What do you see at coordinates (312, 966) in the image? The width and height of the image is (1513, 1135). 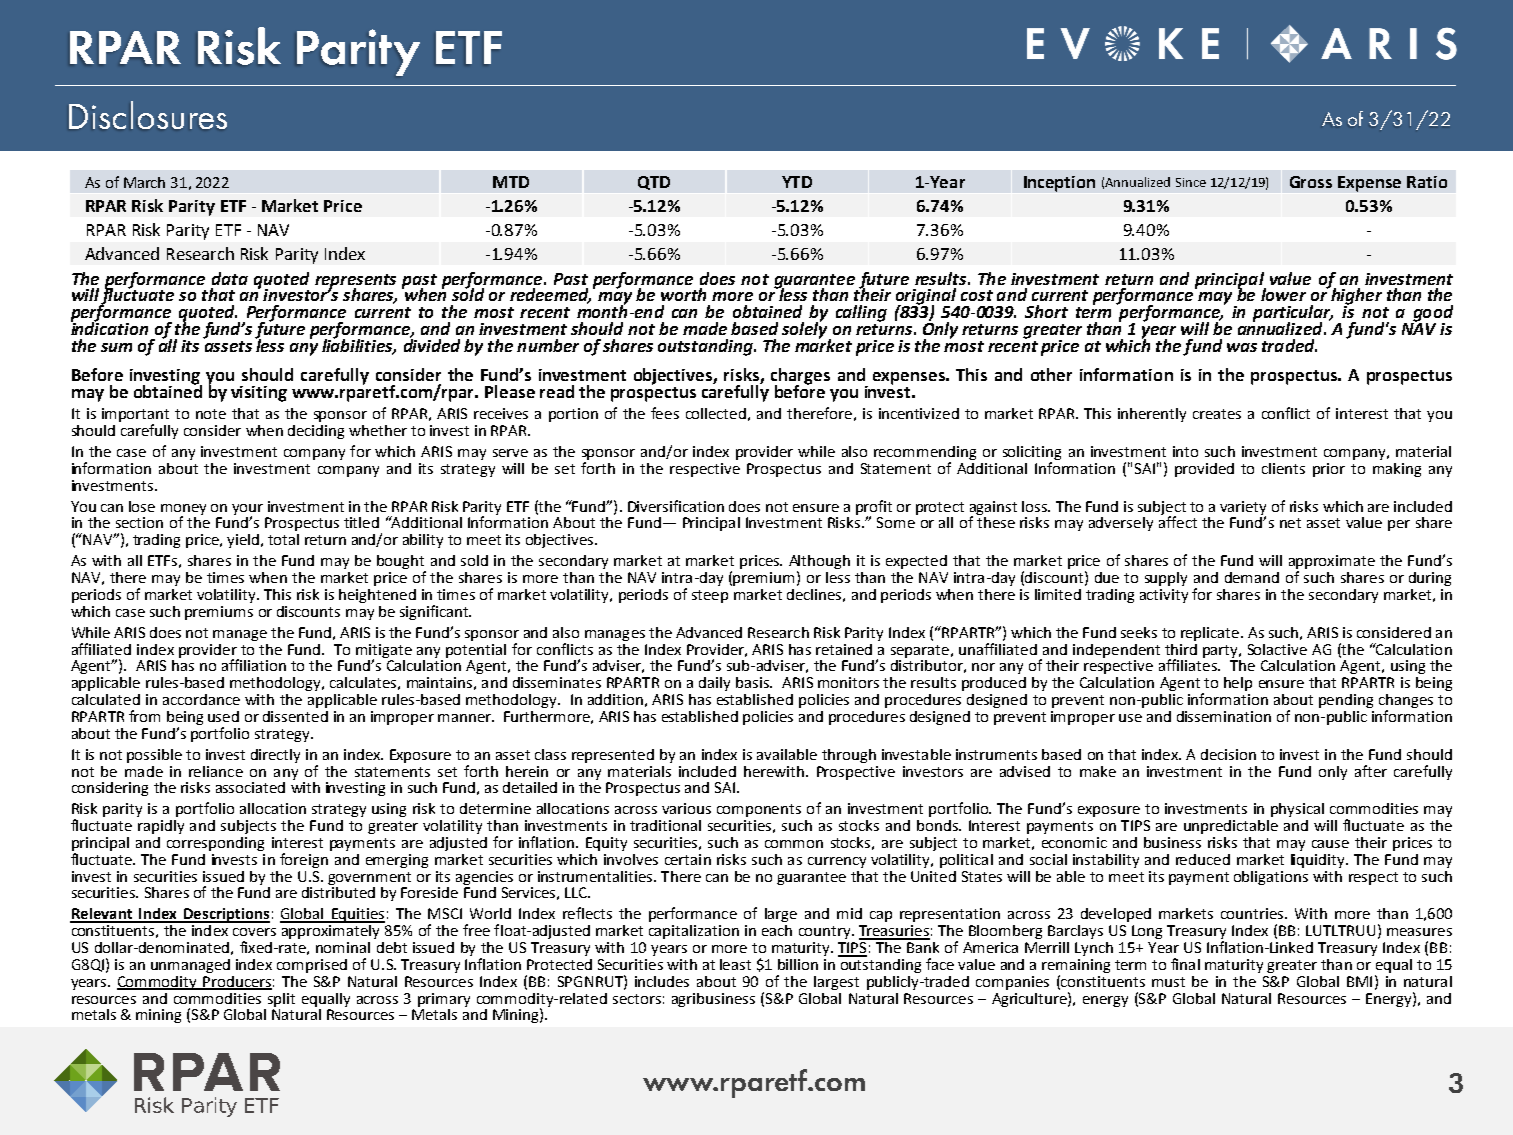 I see `comprised` at bounding box center [312, 966].
